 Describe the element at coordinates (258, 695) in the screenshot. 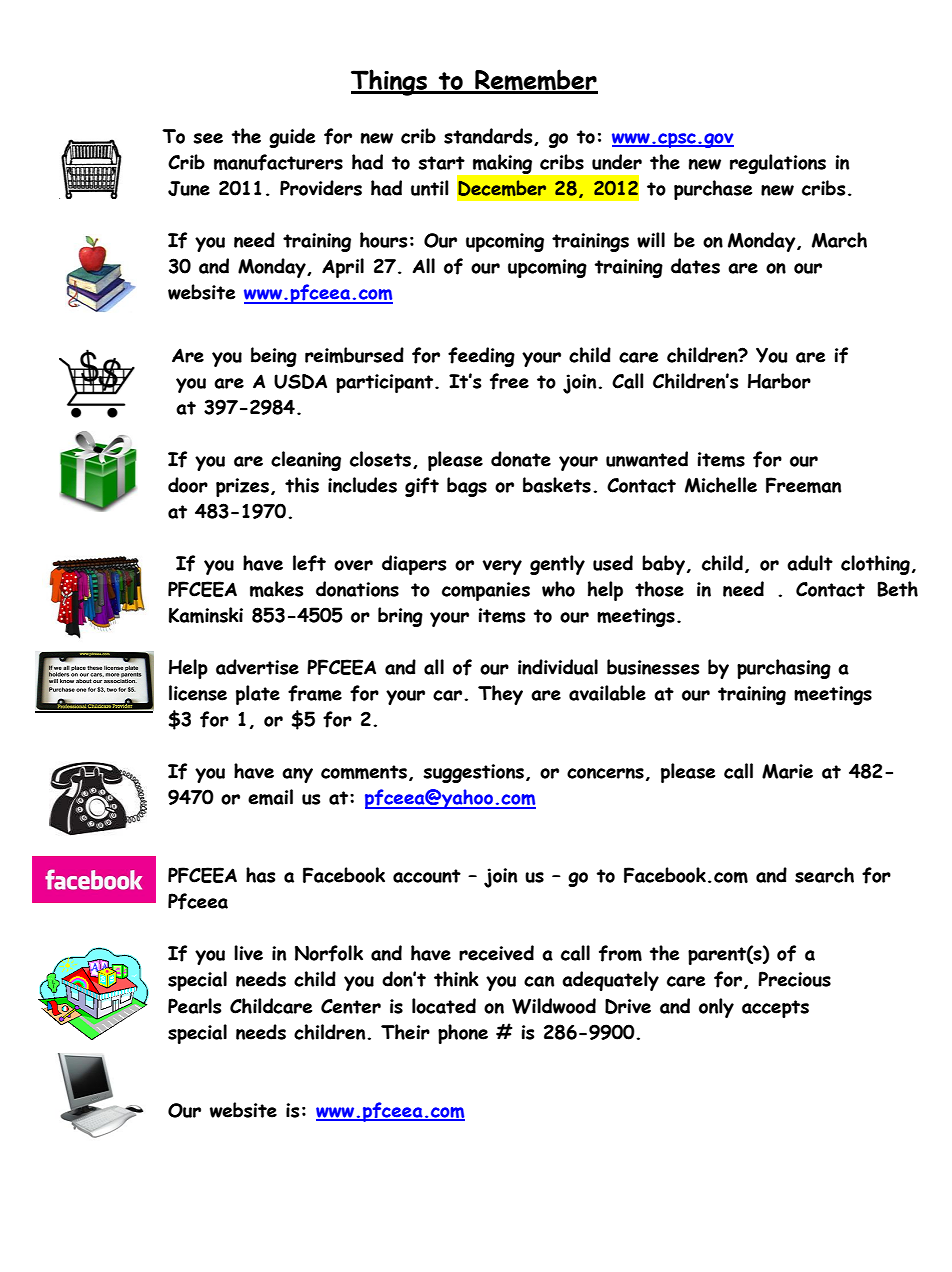

I see `plate` at that location.
